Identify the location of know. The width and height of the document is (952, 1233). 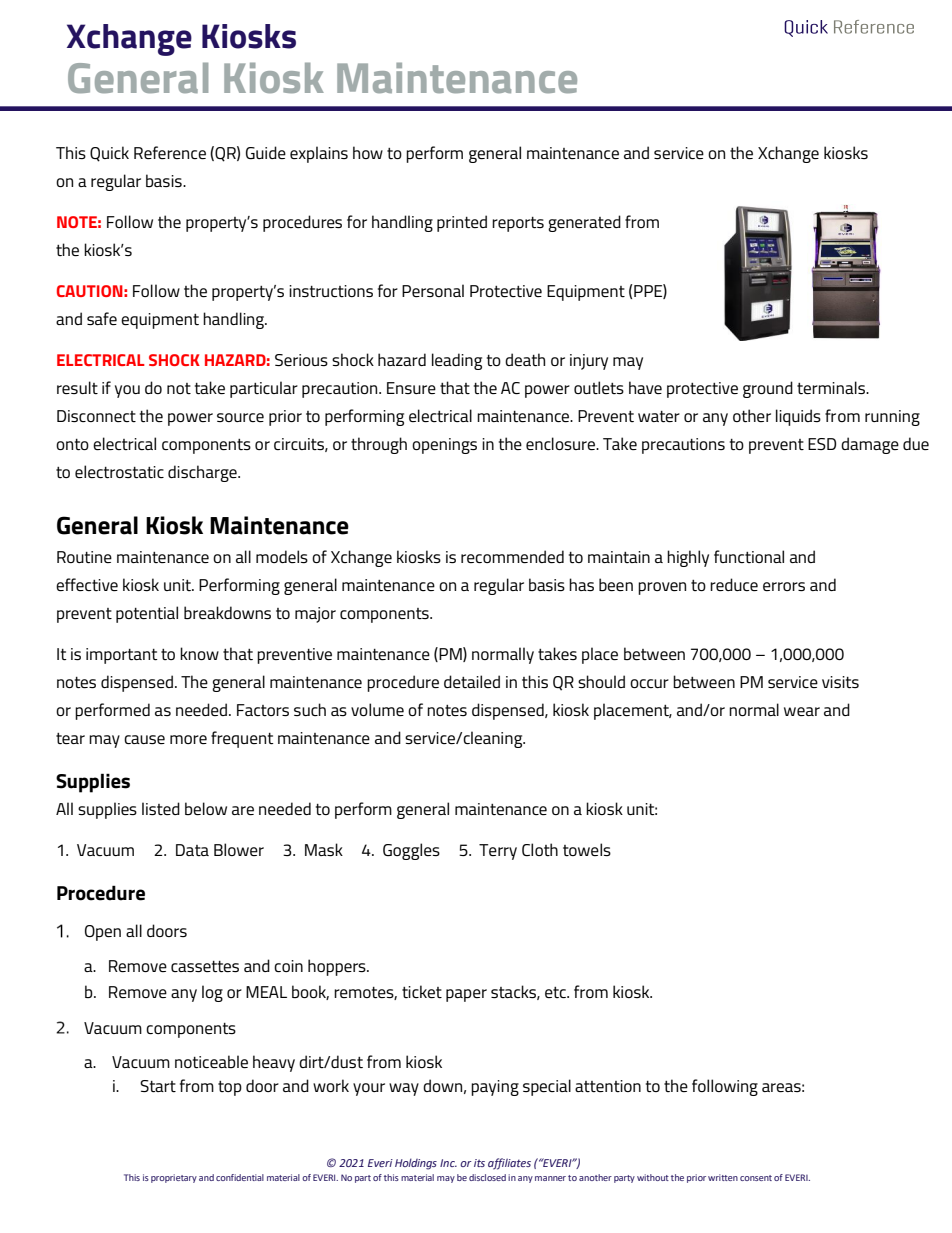
(199, 653).
